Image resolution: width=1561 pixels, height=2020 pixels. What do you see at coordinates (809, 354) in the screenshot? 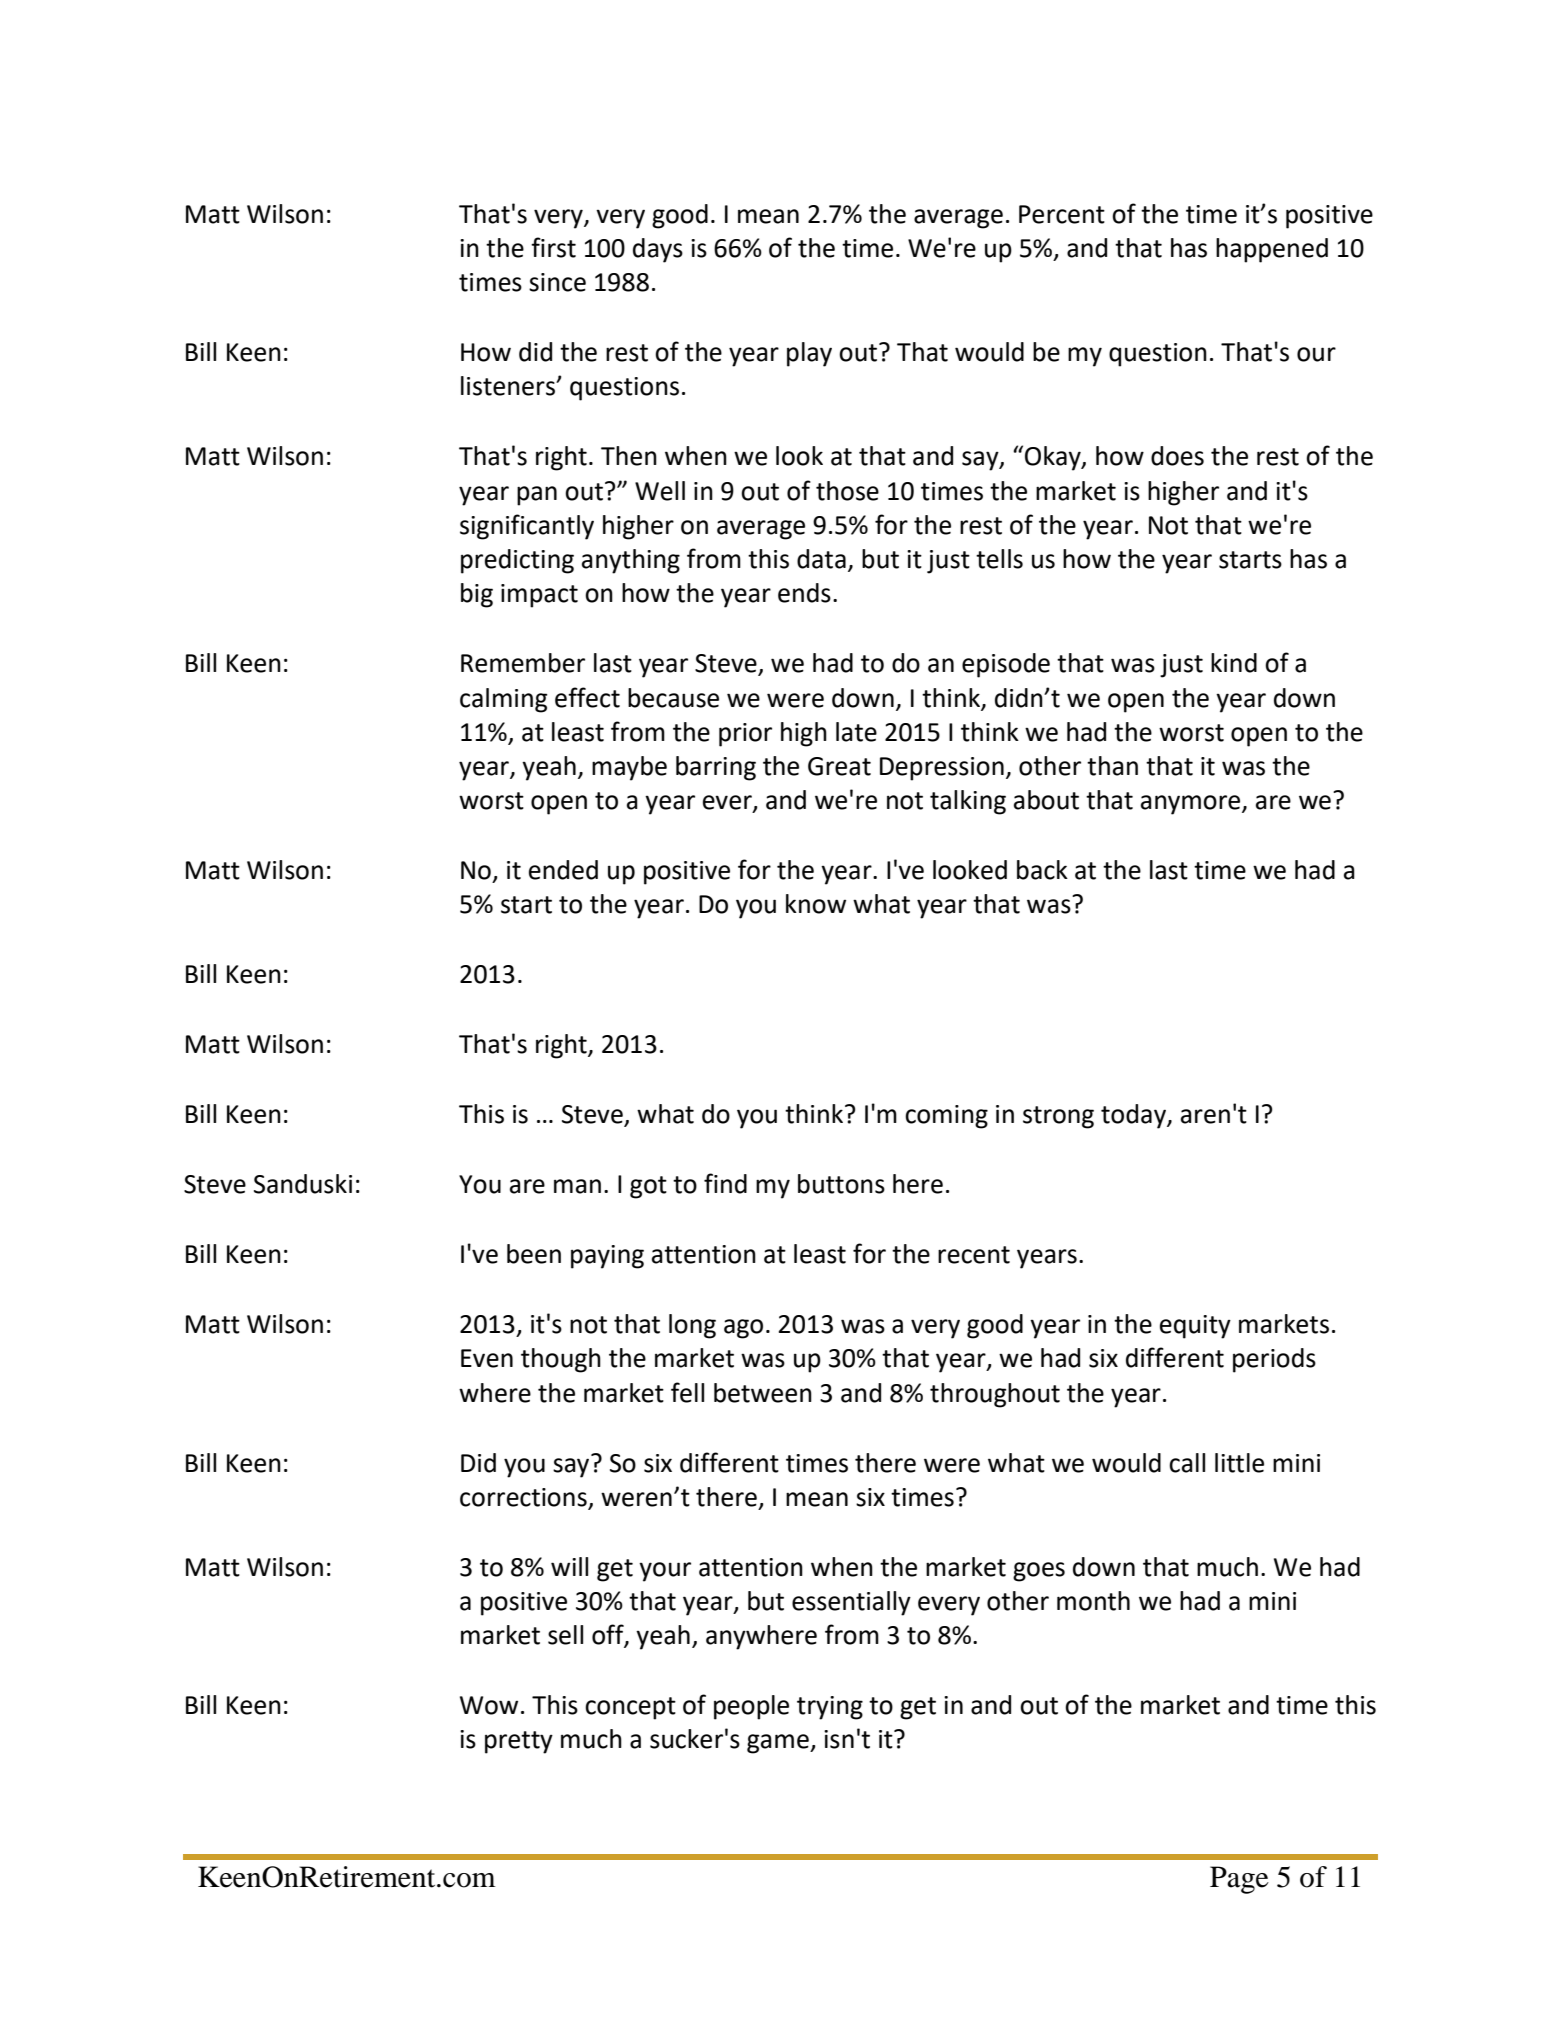
I see `play` at bounding box center [809, 354].
